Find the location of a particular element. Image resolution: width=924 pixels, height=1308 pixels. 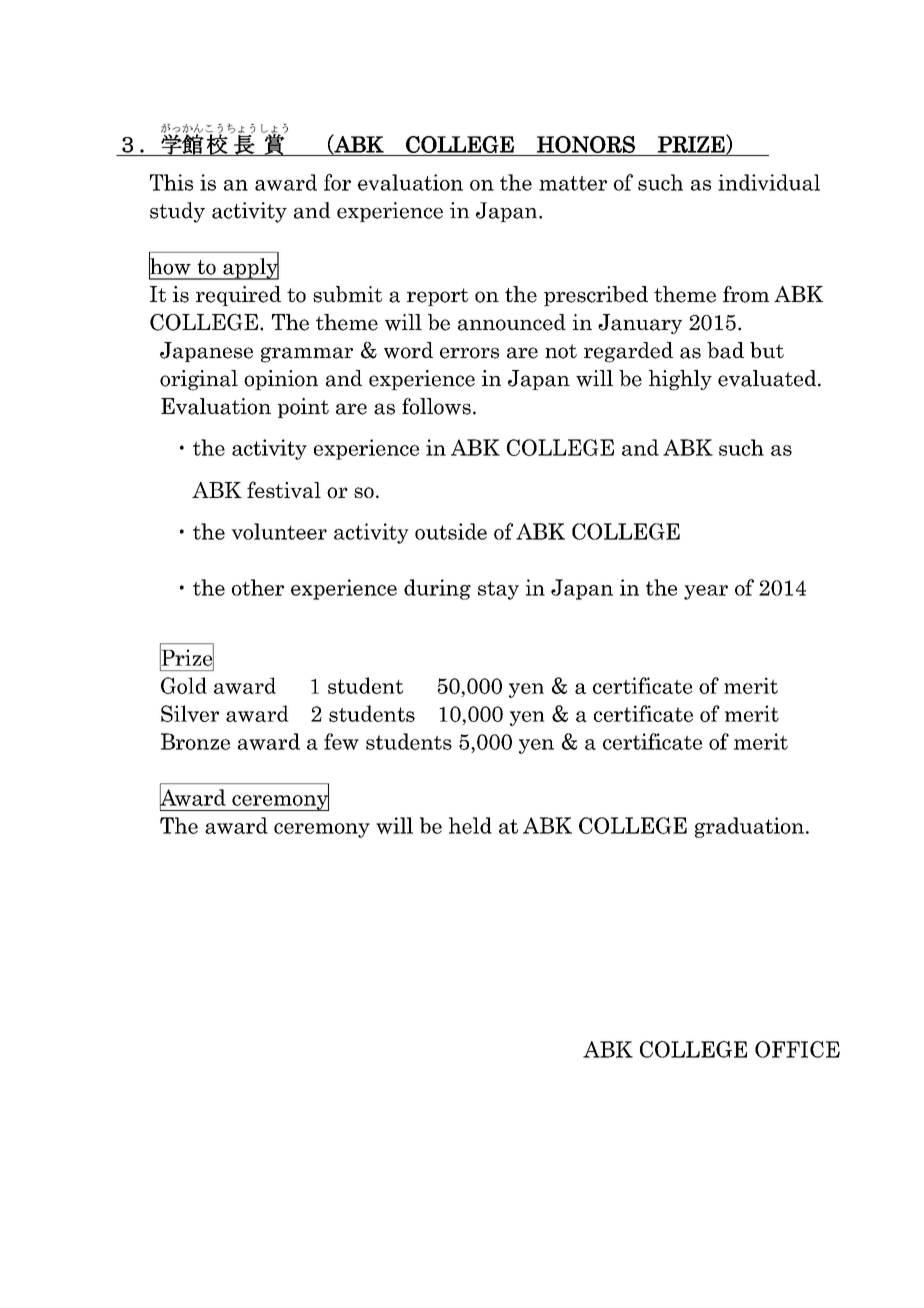

This is located at coordinates (171, 182).
